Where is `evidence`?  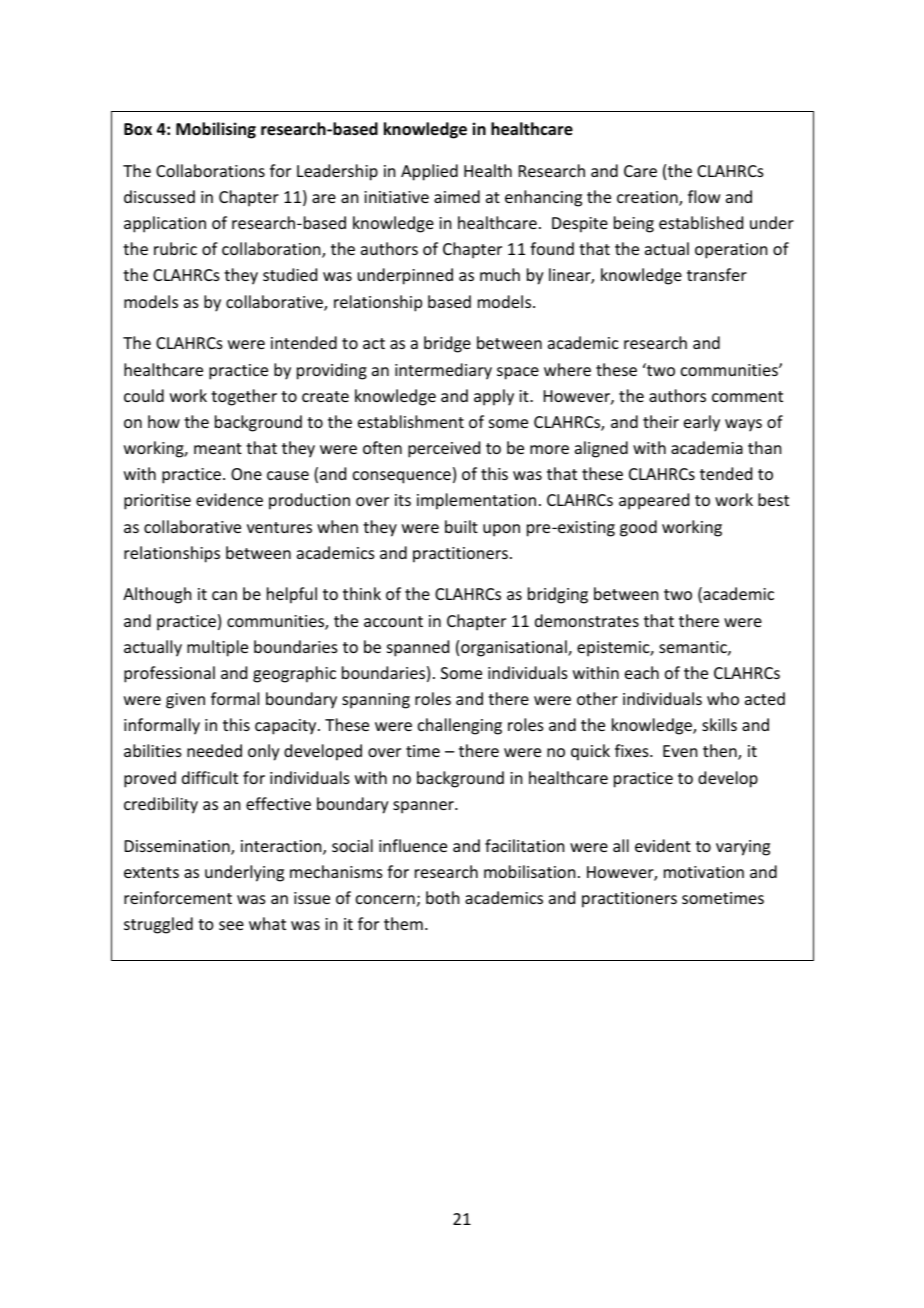 evidence is located at coordinates (229, 499).
